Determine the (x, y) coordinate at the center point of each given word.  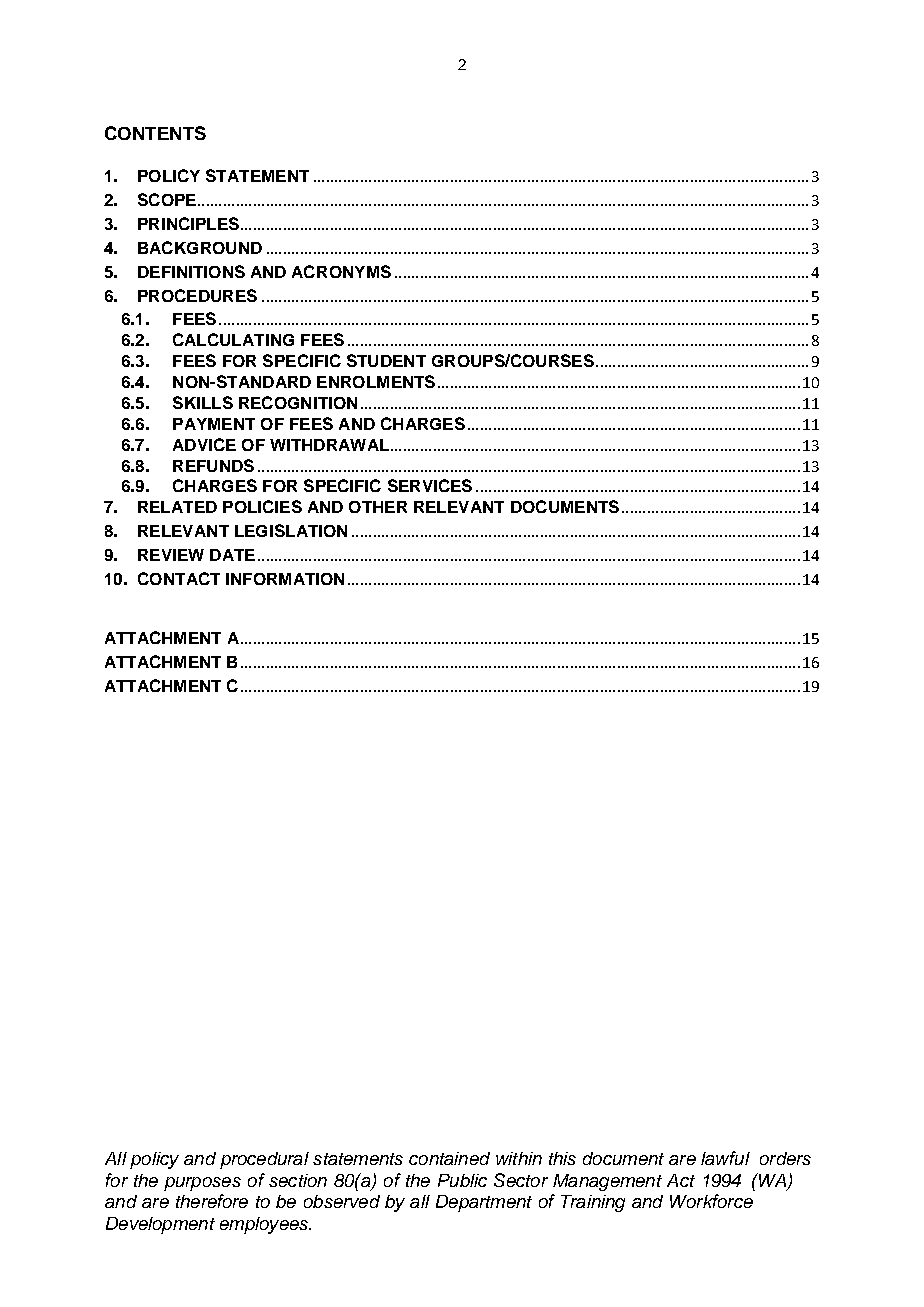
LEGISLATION (291, 530)
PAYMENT (214, 424)
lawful (725, 1158)
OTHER (378, 507)
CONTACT (179, 578)
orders (785, 1158)
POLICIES (262, 506)
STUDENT (386, 360)
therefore (212, 1201)
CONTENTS (155, 133)
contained (449, 1158)
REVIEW (171, 555)
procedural (264, 1160)
